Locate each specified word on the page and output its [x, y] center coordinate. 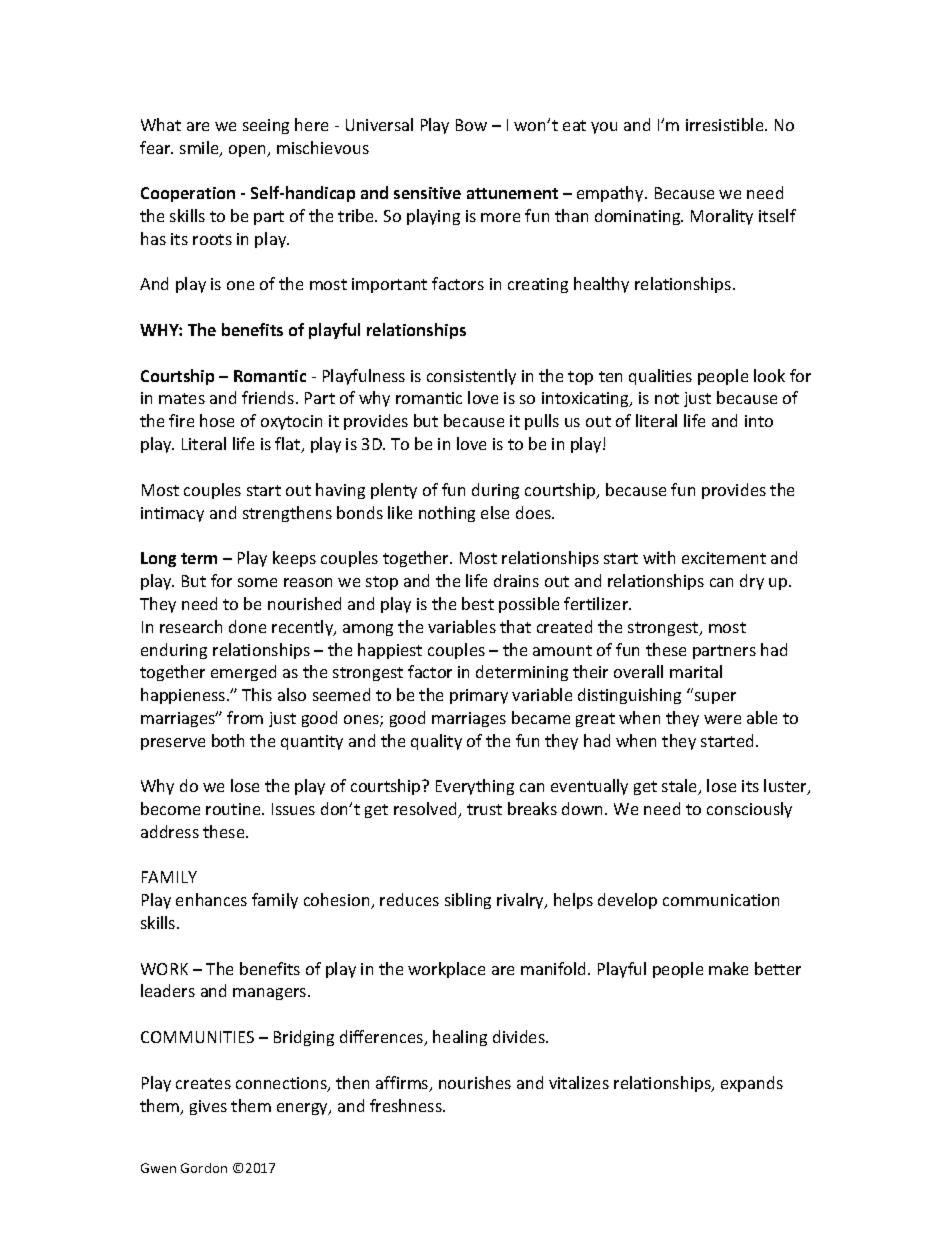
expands [752, 1084]
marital [696, 671]
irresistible [726, 124]
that [515, 626]
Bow [471, 125]
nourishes [475, 1082]
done [247, 626]
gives [208, 1107]
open [249, 151]
